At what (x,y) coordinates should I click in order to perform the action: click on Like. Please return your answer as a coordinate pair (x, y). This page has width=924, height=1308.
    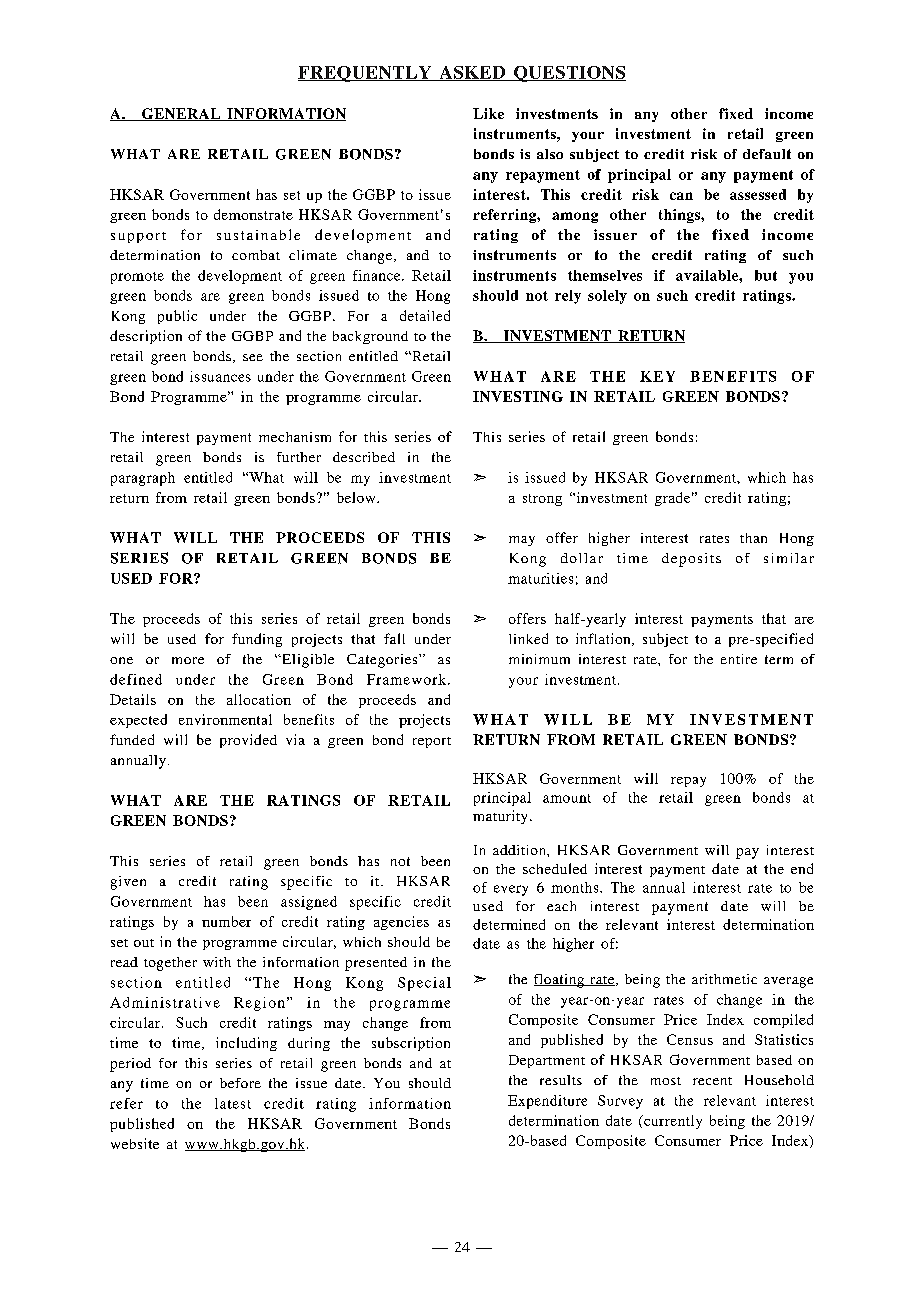
    Looking at the image, I should click on (488, 113).
